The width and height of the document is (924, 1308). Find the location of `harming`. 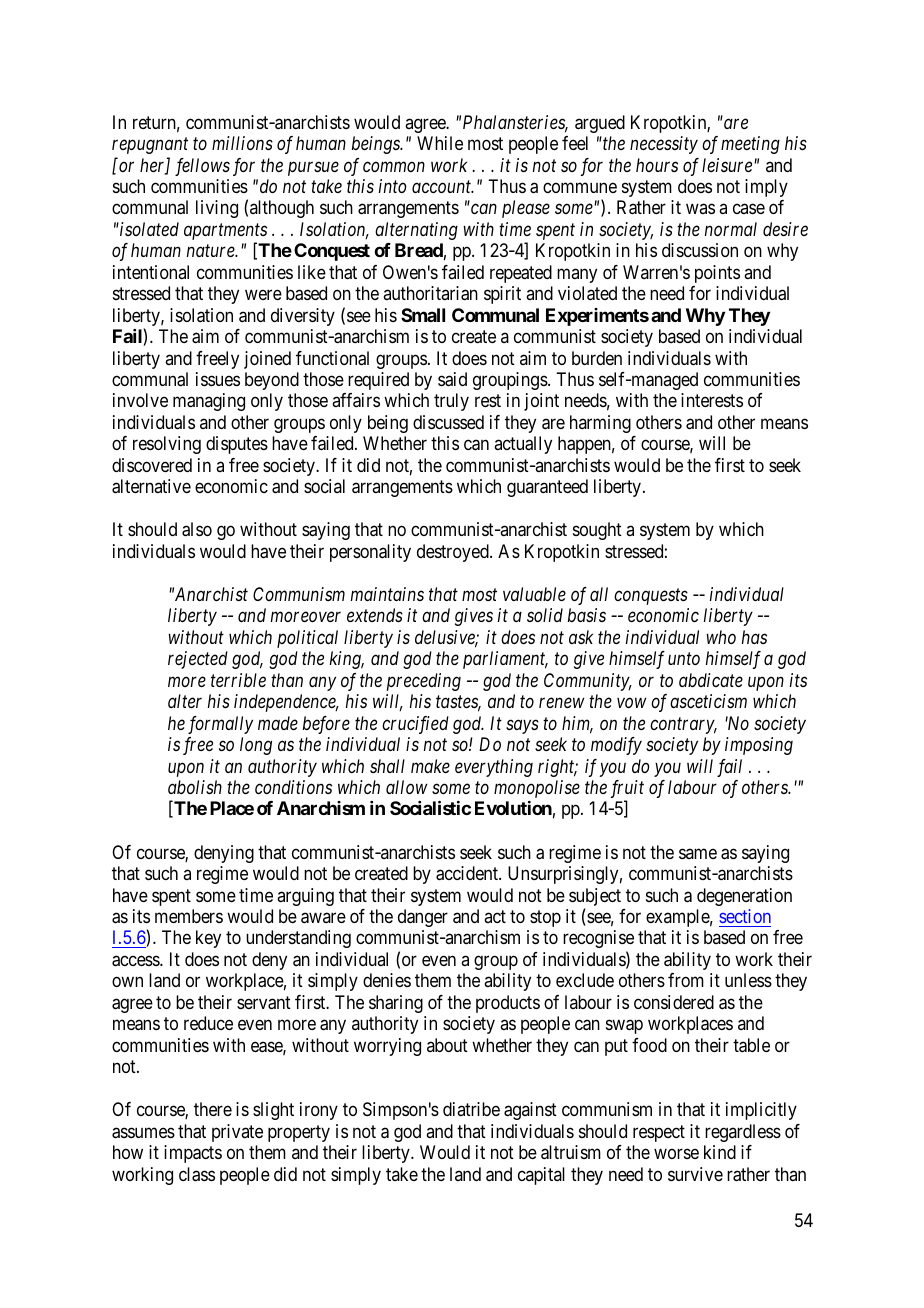

harming is located at coordinates (600, 424).
